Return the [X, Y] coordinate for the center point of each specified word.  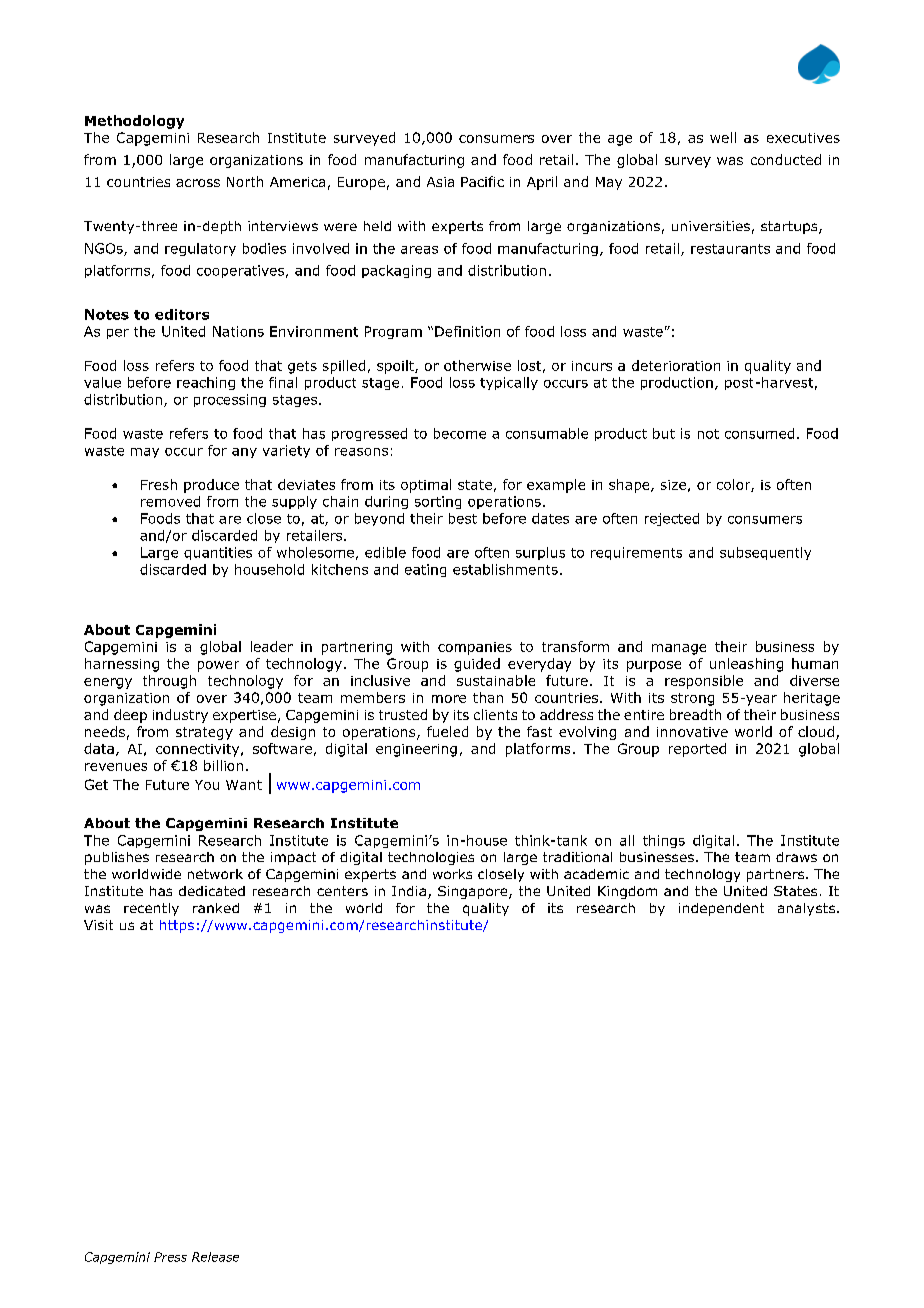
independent [721, 909]
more [449, 699]
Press [170, 1257]
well [723, 137]
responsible [704, 682]
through [169, 682]
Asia [440, 182]
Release [215, 1257]
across [198, 183]
